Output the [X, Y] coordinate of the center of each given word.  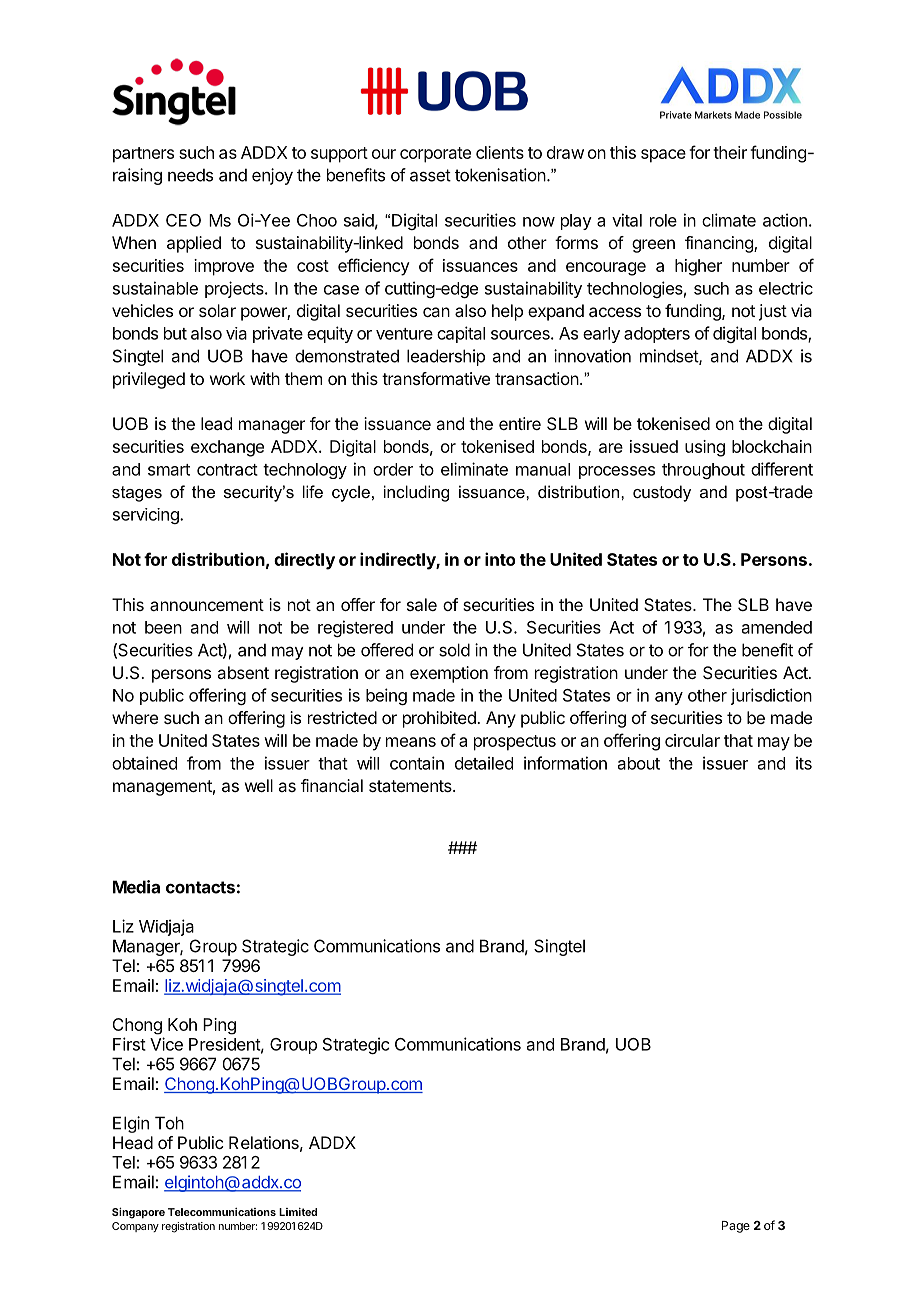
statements [411, 786]
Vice [166, 1044]
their [730, 152]
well [259, 785]
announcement [207, 605]
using [705, 448]
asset [430, 175]
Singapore [138, 1213]
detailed [484, 763]
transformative [436, 378]
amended [777, 627]
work [227, 378]
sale [422, 604]
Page [736, 1227]
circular [692, 740]
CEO [183, 220]
